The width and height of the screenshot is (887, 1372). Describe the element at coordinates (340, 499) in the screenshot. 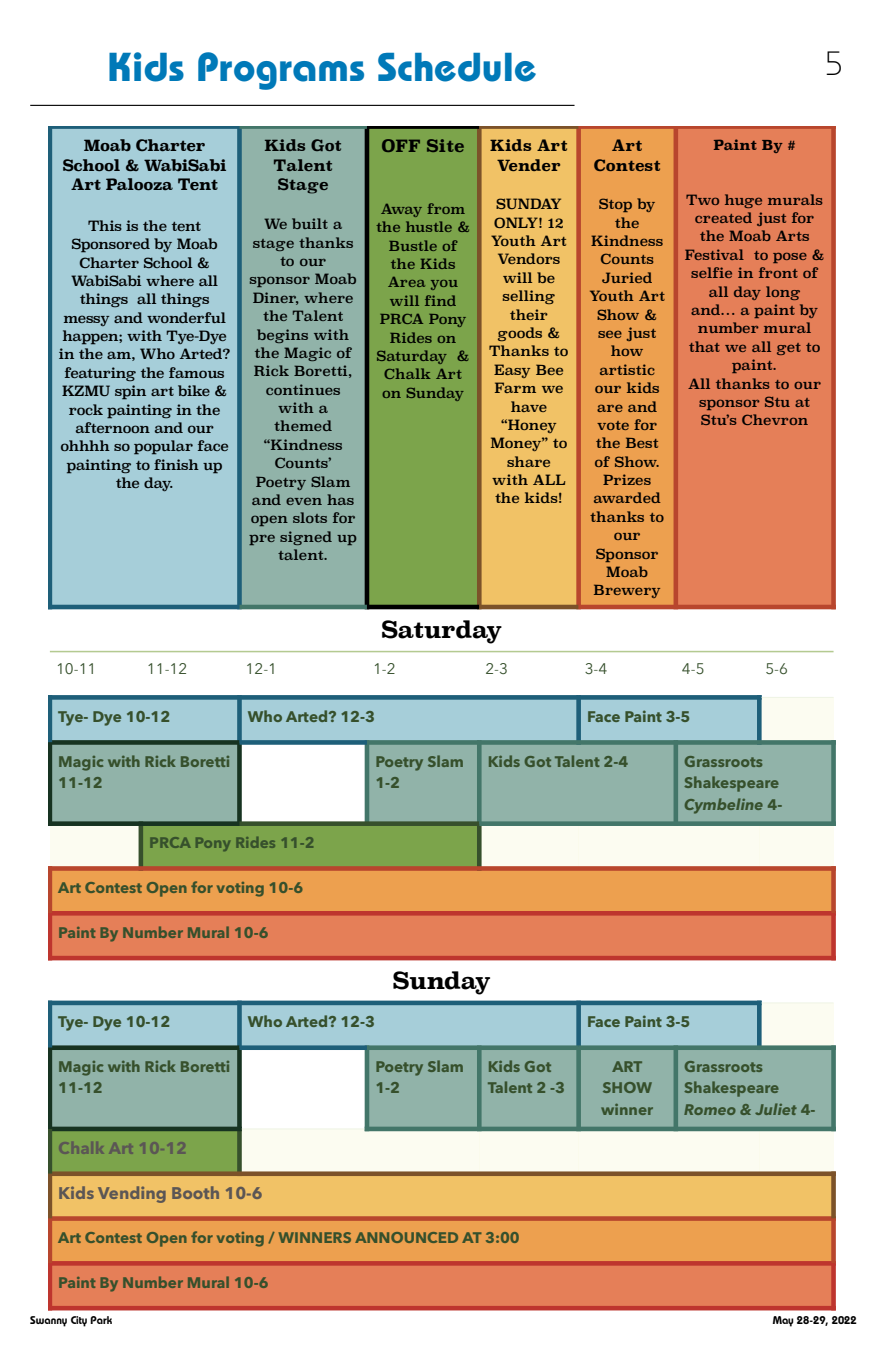

I see `has` at that location.
